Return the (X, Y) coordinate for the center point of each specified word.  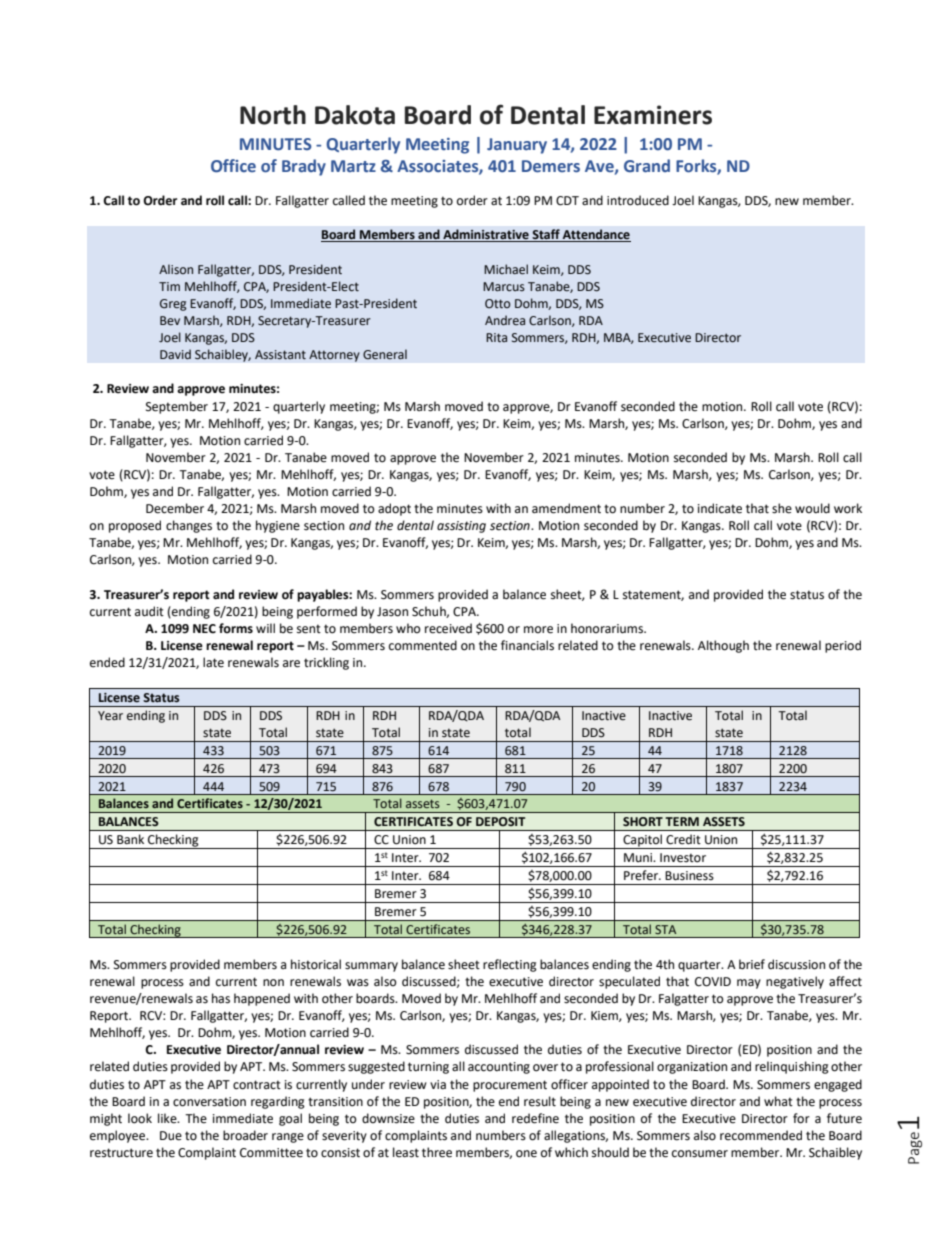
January (517, 146)
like (168, 1118)
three (437, 1152)
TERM (682, 821)
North (273, 115)
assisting (461, 527)
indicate (720, 508)
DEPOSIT (500, 821)
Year (110, 716)
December (175, 508)
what (778, 1101)
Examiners (653, 115)
